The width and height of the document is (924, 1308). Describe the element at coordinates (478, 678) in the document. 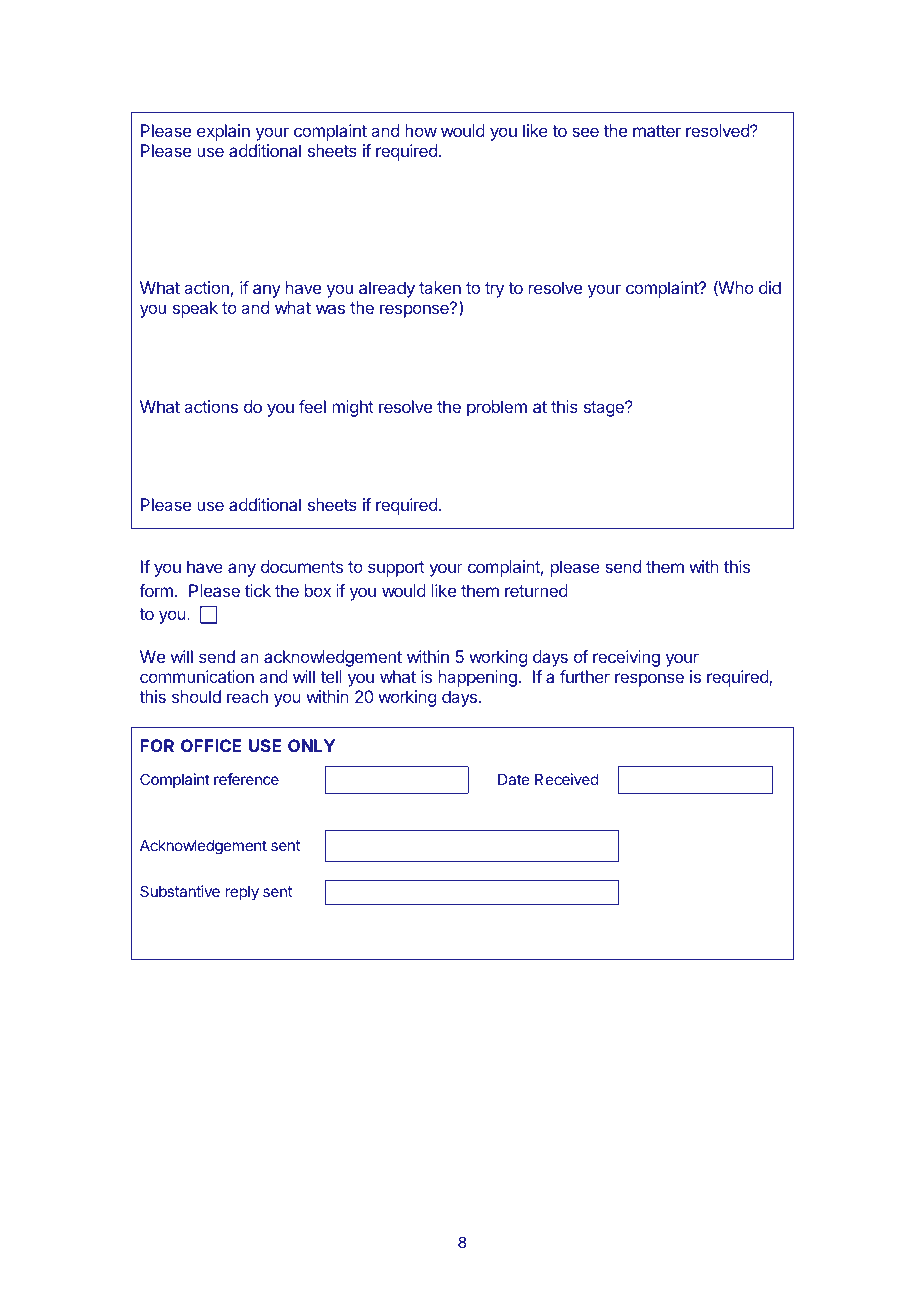

I see `happening` at that location.
